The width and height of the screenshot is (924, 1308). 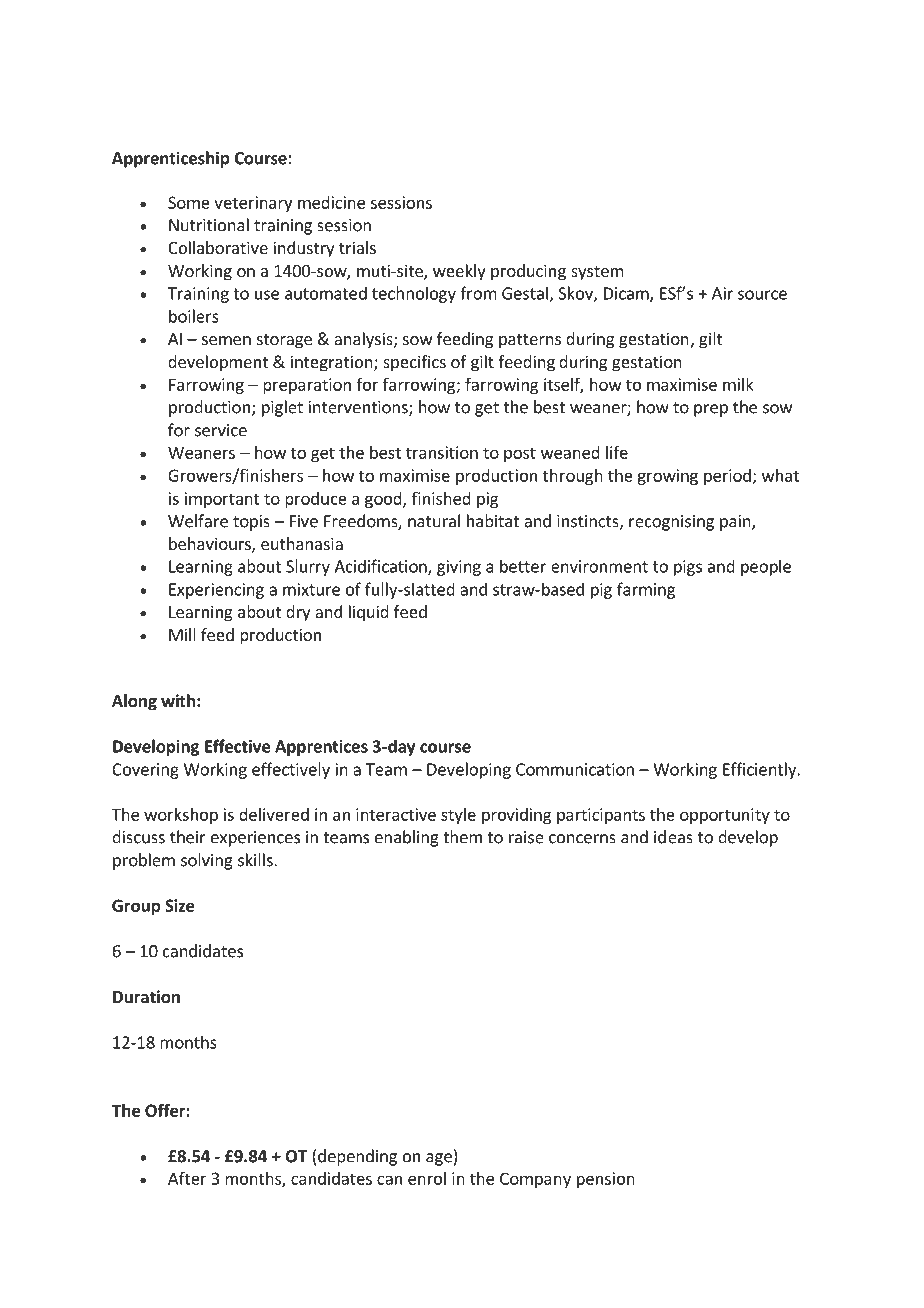 What do you see at coordinates (671, 523) in the screenshot?
I see `recognising` at bounding box center [671, 523].
